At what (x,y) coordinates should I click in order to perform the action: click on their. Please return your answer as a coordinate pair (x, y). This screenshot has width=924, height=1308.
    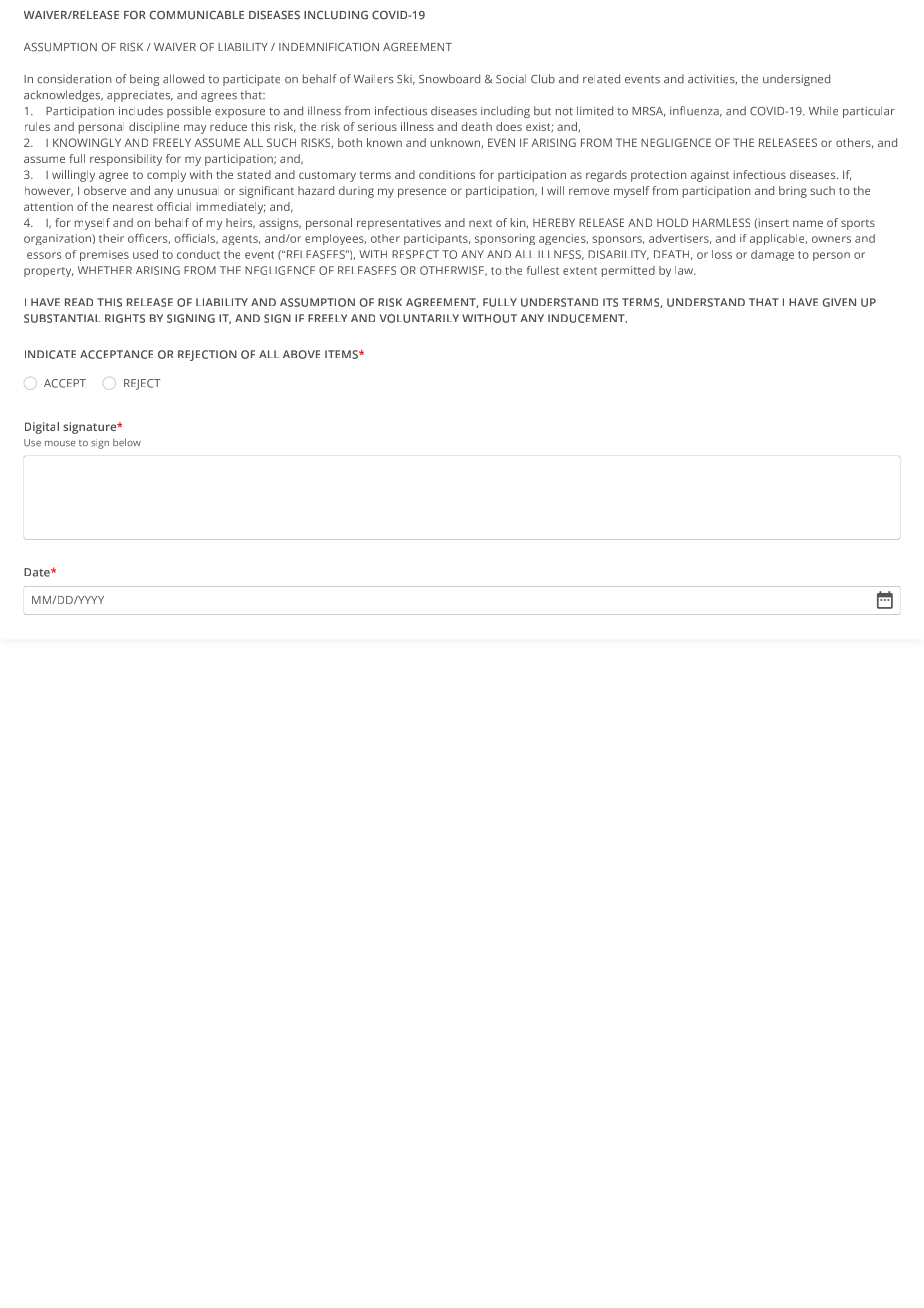
    Looking at the image, I should click on (111, 238).
